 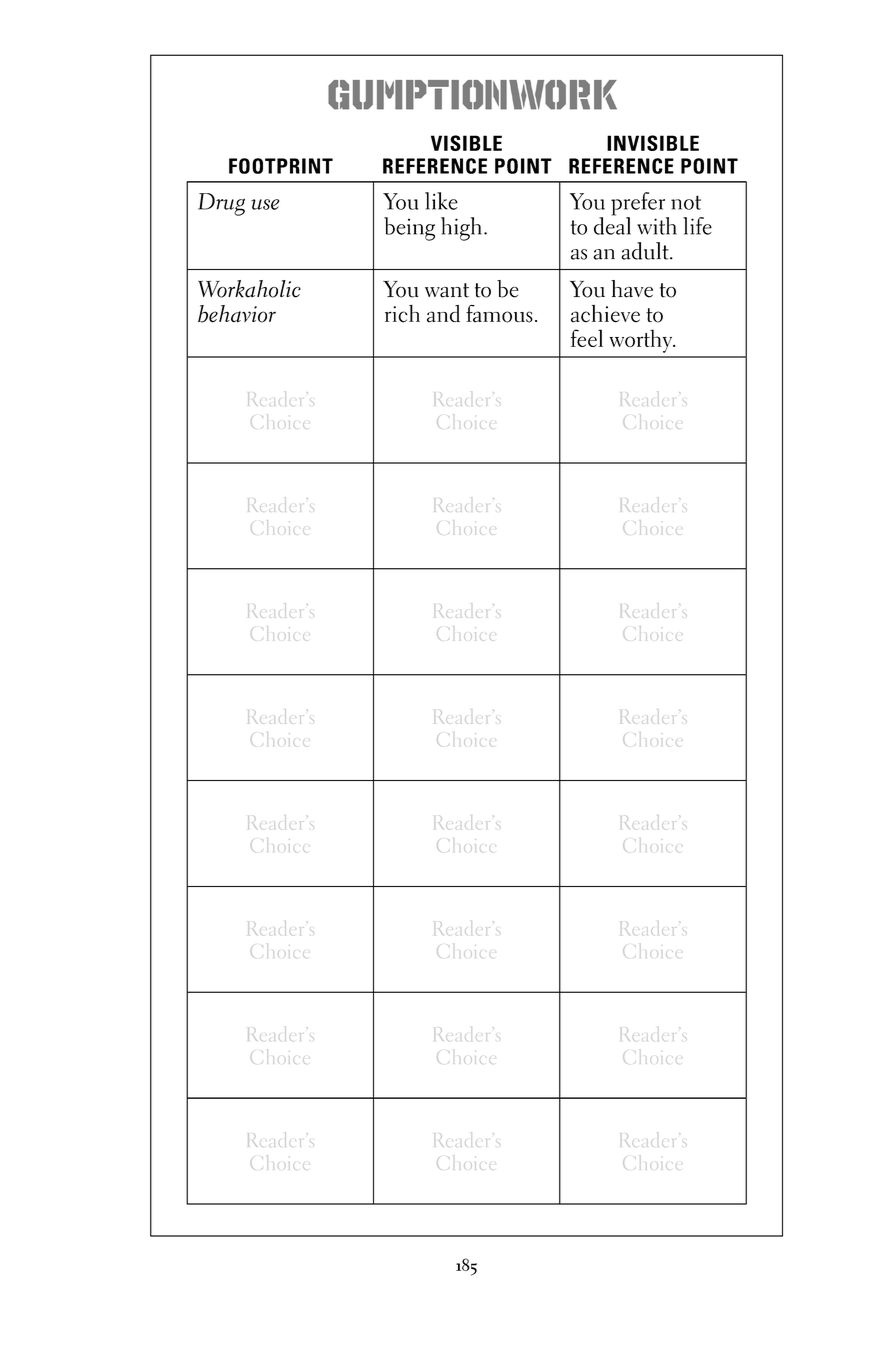 What do you see at coordinates (447, 290) in the image?
I see `want` at bounding box center [447, 290].
